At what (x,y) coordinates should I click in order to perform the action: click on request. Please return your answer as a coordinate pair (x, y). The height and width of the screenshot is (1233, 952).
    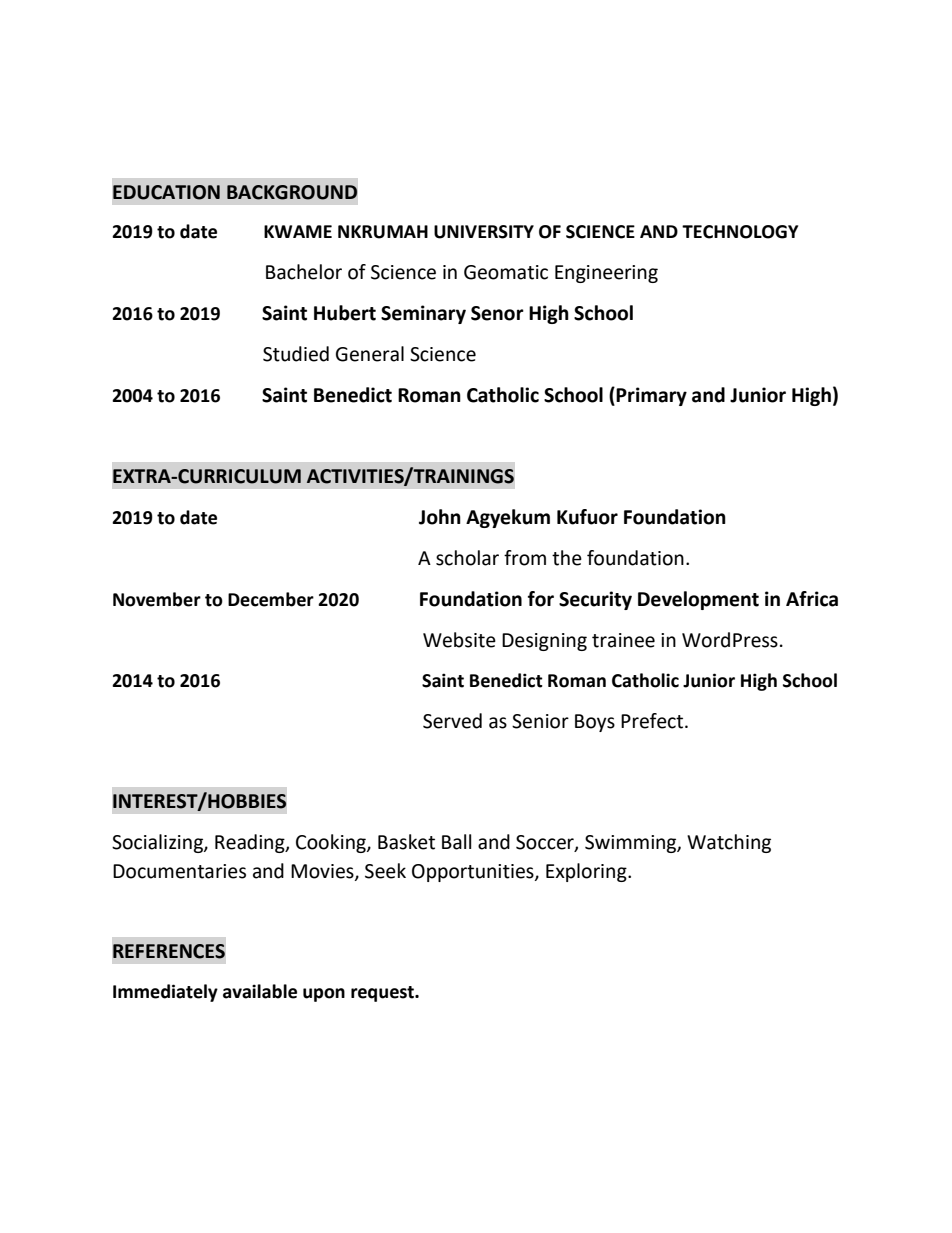
    Looking at the image, I should click on (384, 994).
